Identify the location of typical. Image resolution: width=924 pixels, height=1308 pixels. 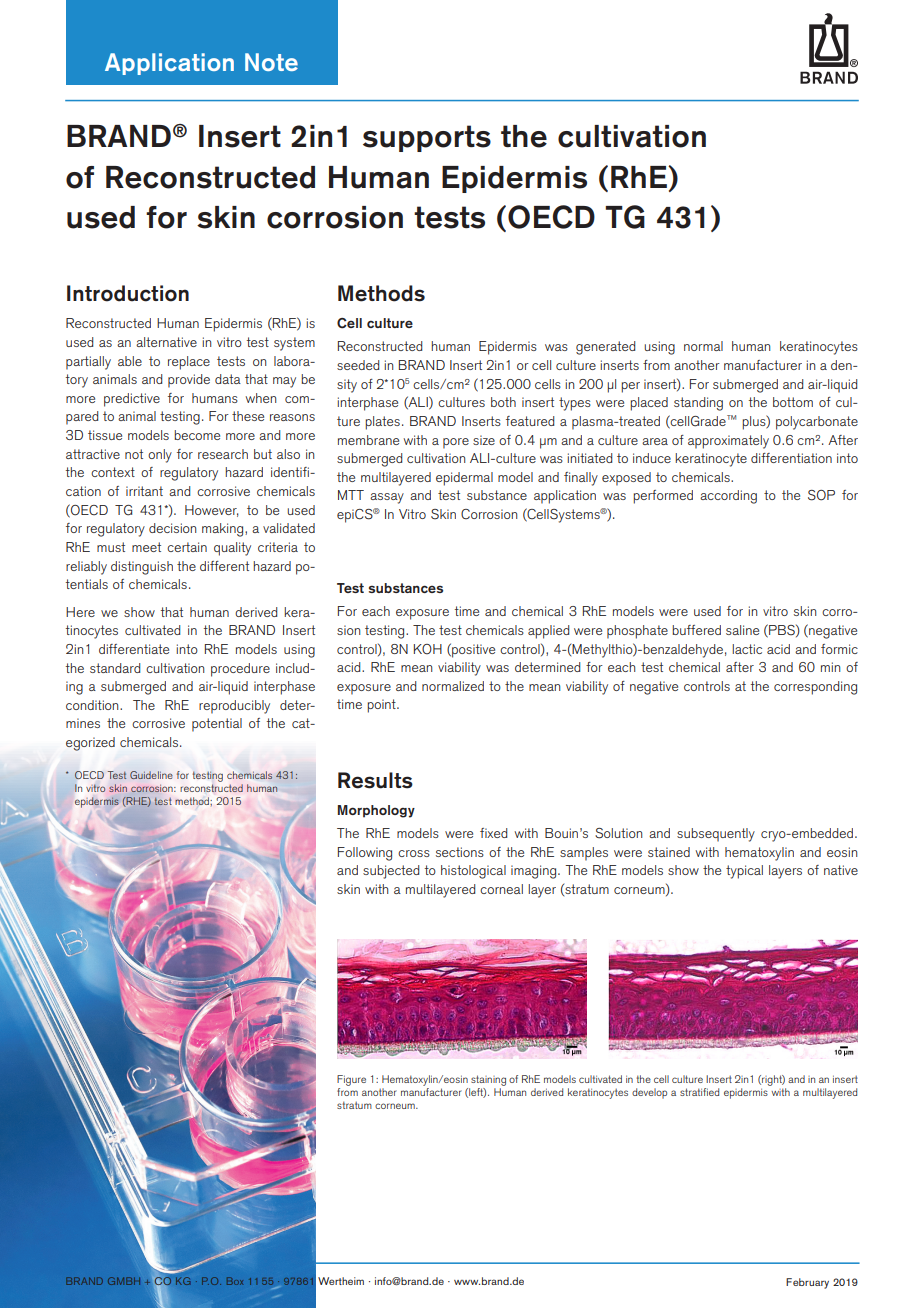
(744, 872).
